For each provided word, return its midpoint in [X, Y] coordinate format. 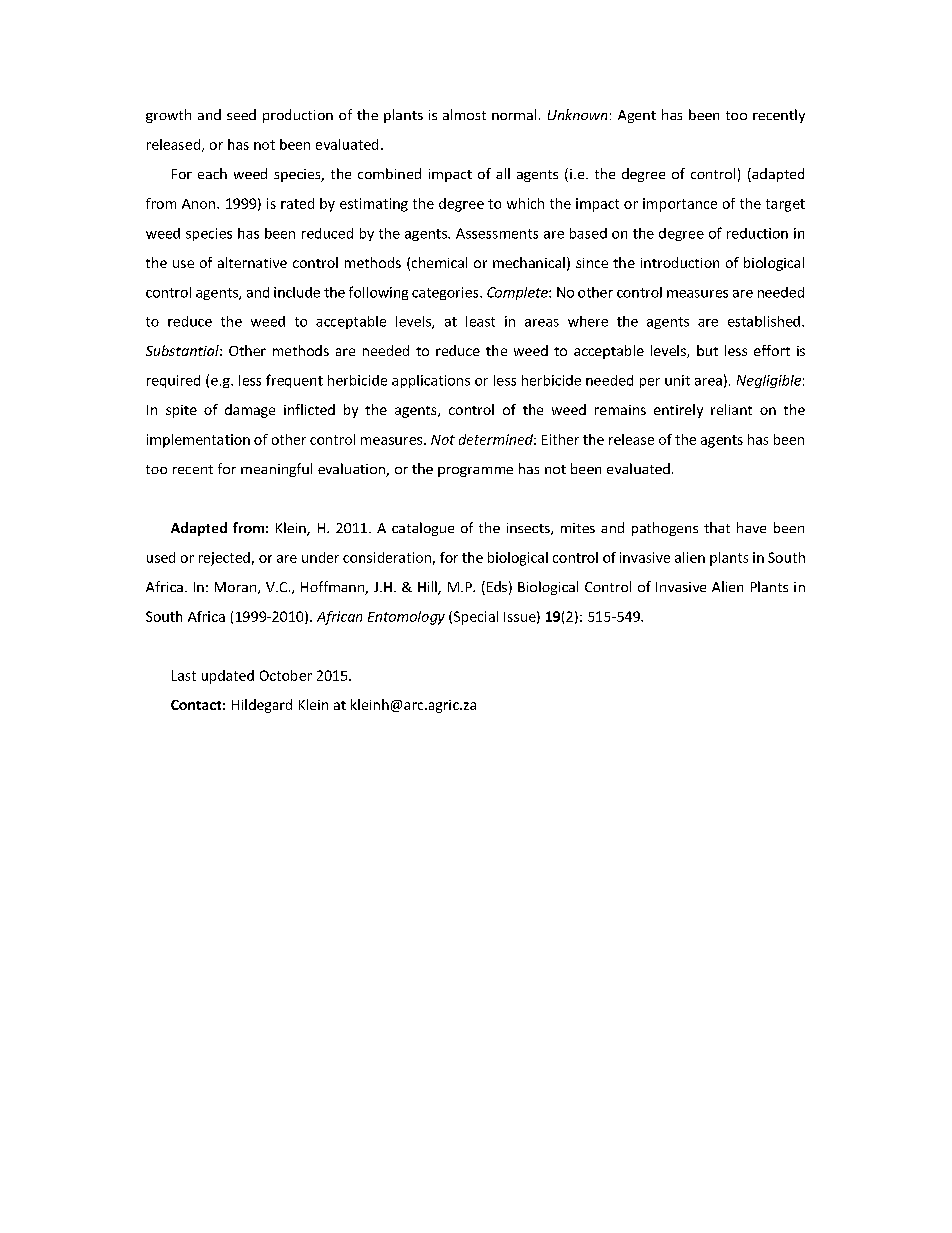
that [717, 527]
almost [464, 114]
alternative [252, 262]
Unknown [577, 114]
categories [446, 293]
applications [431, 381]
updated [228, 677]
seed [241, 114]
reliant [731, 409]
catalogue [423, 529]
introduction [680, 262]
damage [250, 411]
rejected [224, 559]
